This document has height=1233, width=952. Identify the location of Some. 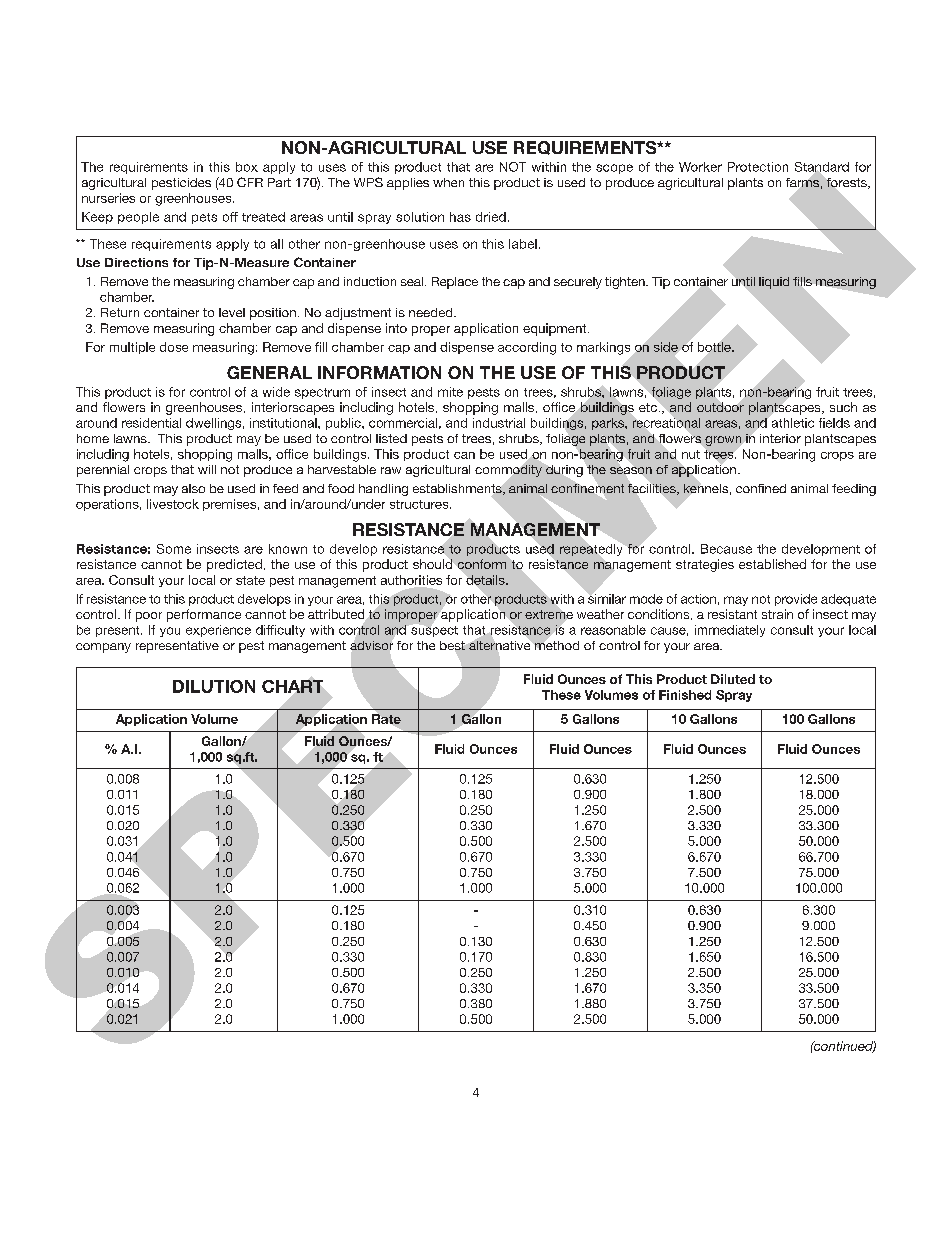
(174, 549).
